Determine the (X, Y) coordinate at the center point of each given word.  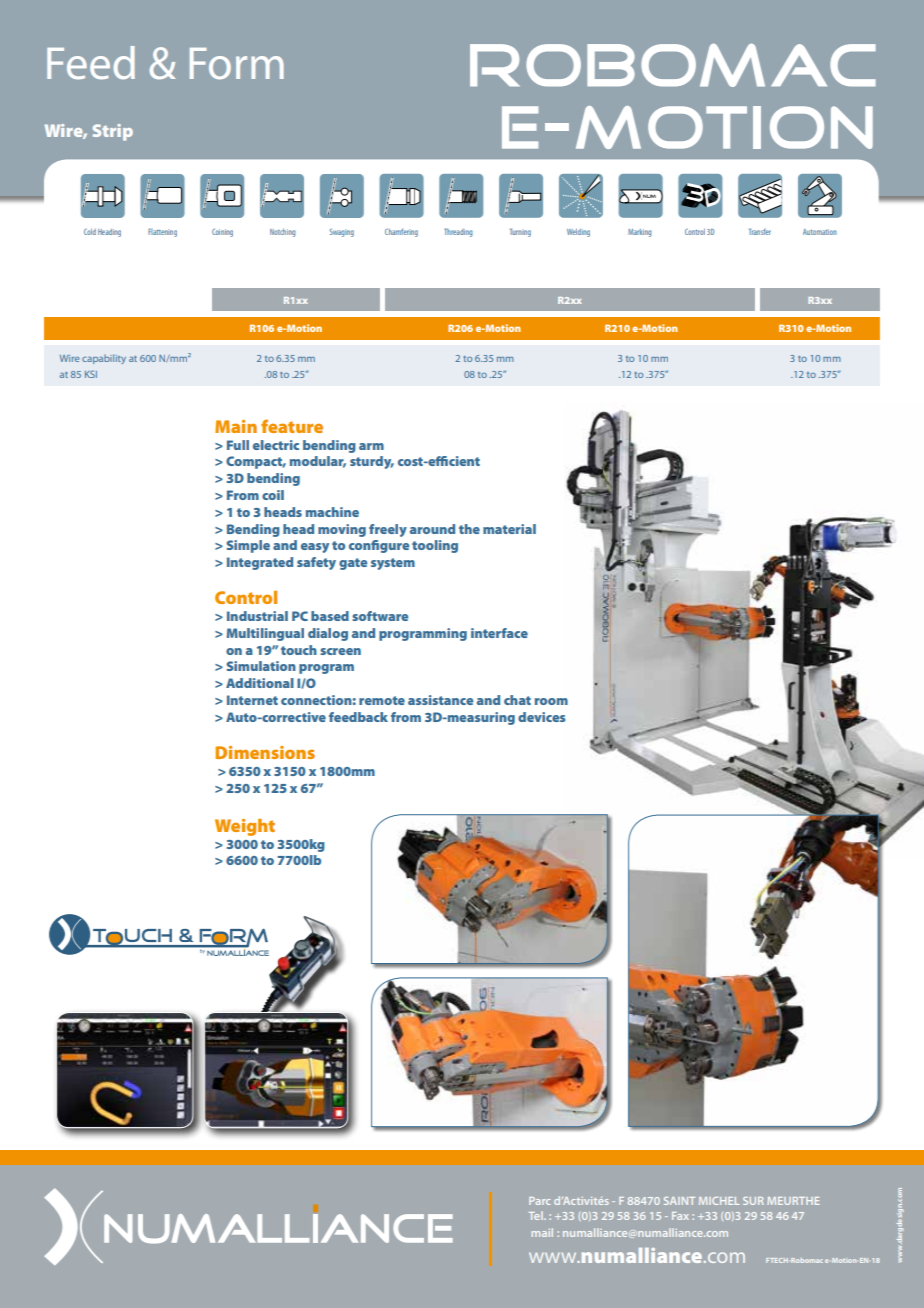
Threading (459, 232)
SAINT (679, 1201)
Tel (537, 1215)
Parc (539, 1201)
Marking (640, 233)
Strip (113, 132)
